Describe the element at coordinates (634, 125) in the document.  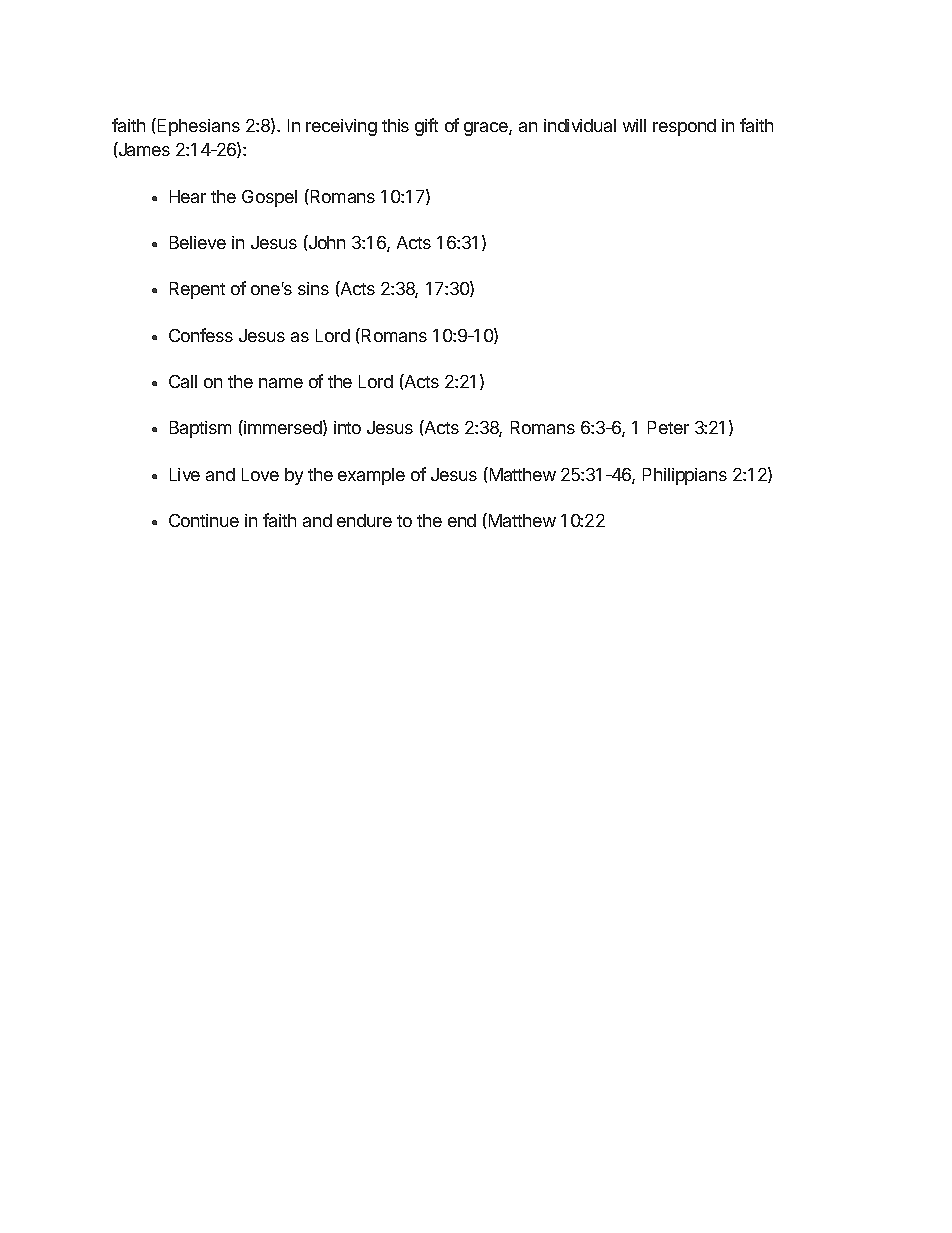
I see `will` at that location.
